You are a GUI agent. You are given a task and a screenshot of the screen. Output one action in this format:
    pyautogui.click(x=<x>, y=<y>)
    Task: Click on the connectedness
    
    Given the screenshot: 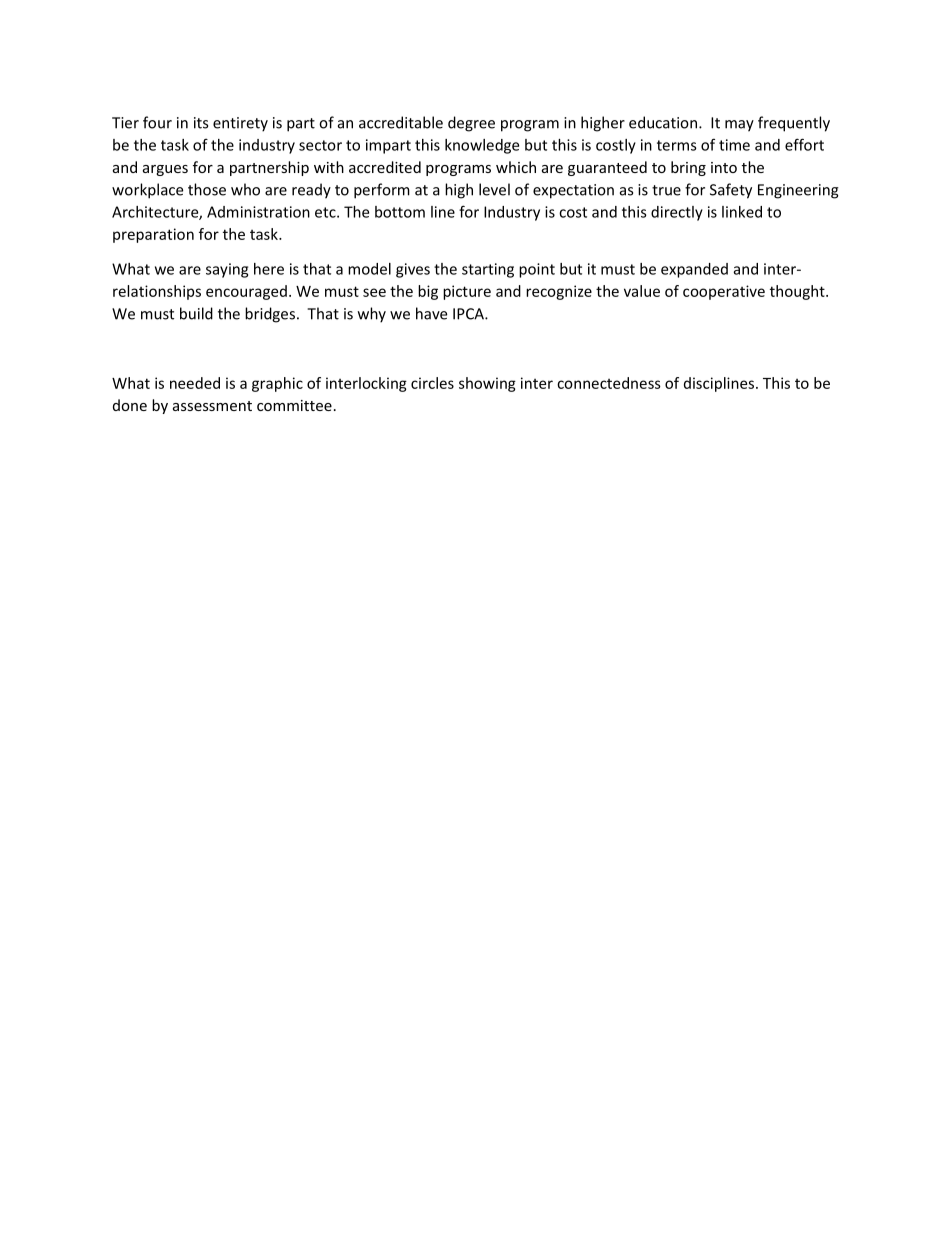 What is the action you would take?
    pyautogui.click(x=609, y=383)
